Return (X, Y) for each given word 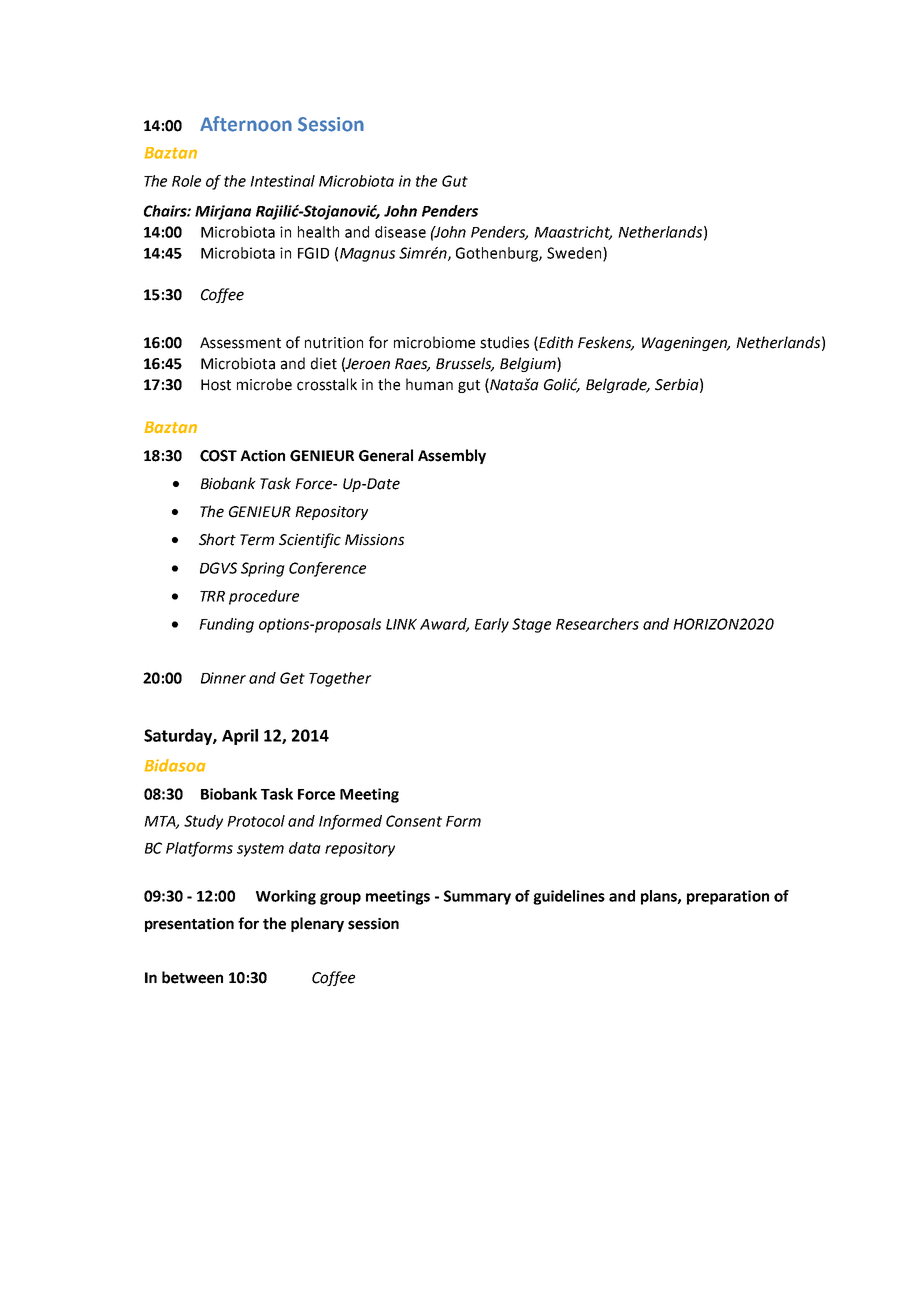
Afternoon (246, 124)
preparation (728, 897)
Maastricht (573, 233)
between (192, 977)
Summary (477, 897)
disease (400, 232)
